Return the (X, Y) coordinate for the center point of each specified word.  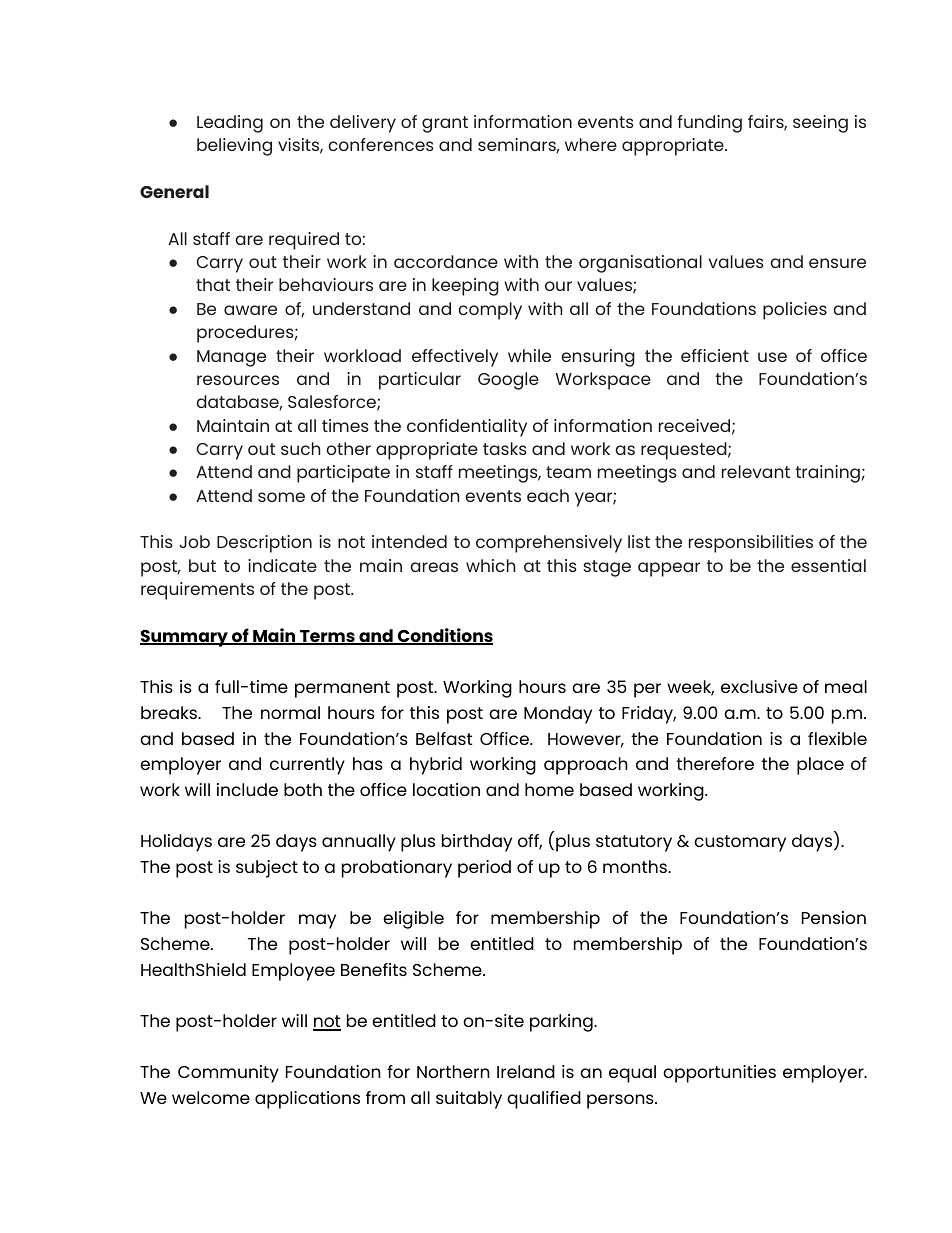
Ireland (526, 1071)
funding (709, 124)
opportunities (719, 1074)
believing (234, 147)
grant (445, 124)
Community (228, 1074)
